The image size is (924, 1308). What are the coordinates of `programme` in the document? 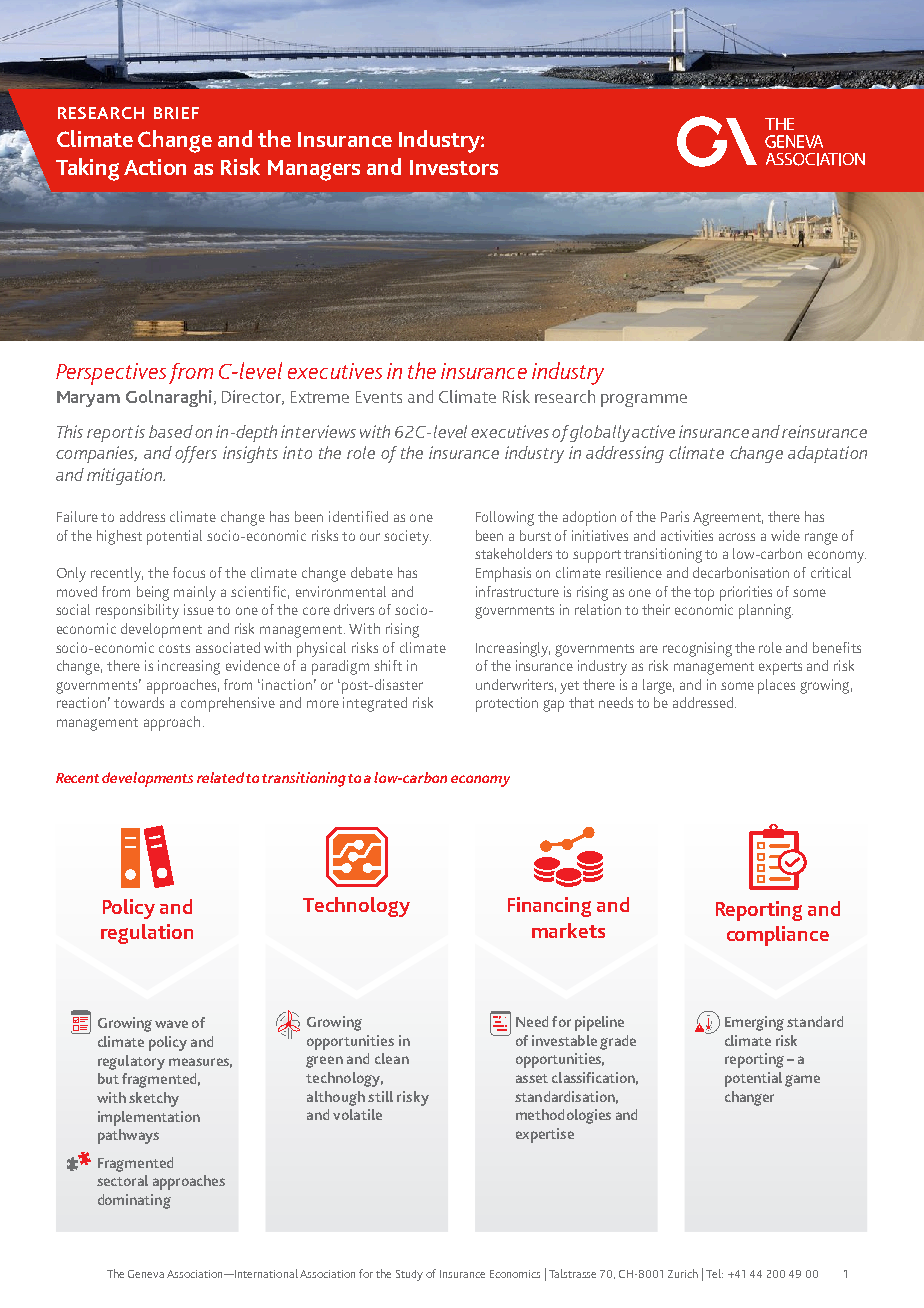 It's located at (644, 400).
